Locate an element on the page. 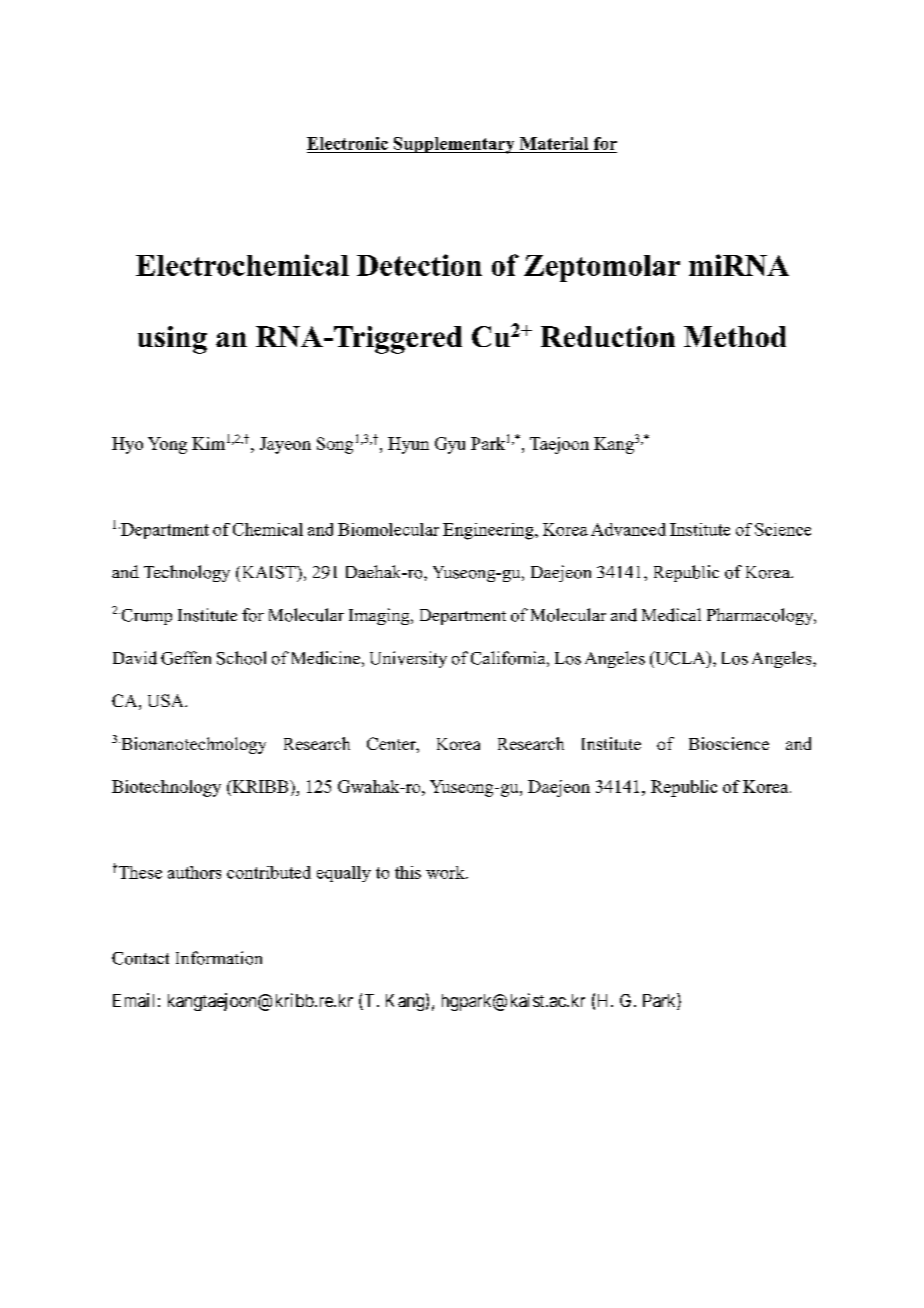  Geffen is located at coordinates (186, 658).
